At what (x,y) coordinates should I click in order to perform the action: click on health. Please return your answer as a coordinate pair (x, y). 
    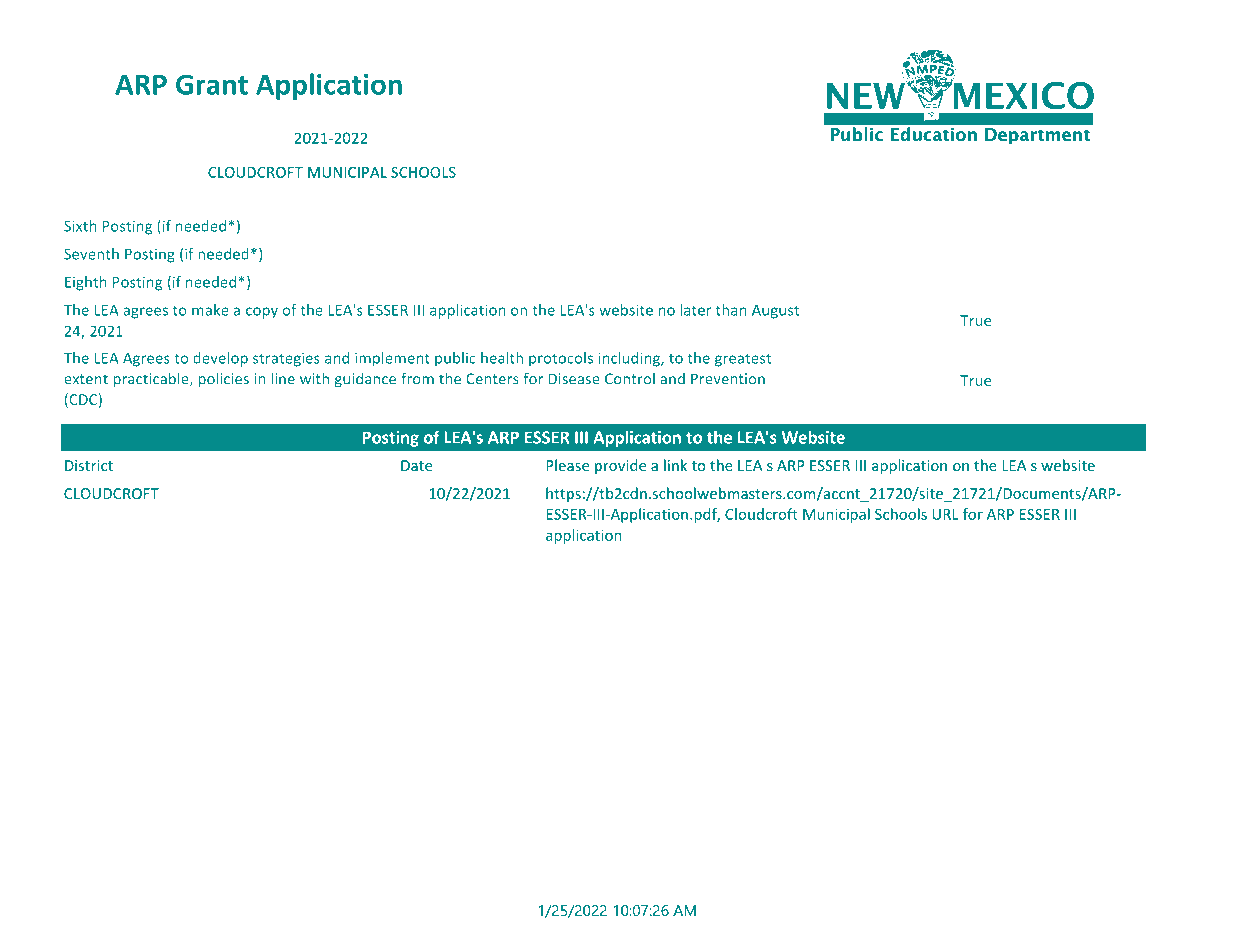
    Looking at the image, I should click on (502, 358).
